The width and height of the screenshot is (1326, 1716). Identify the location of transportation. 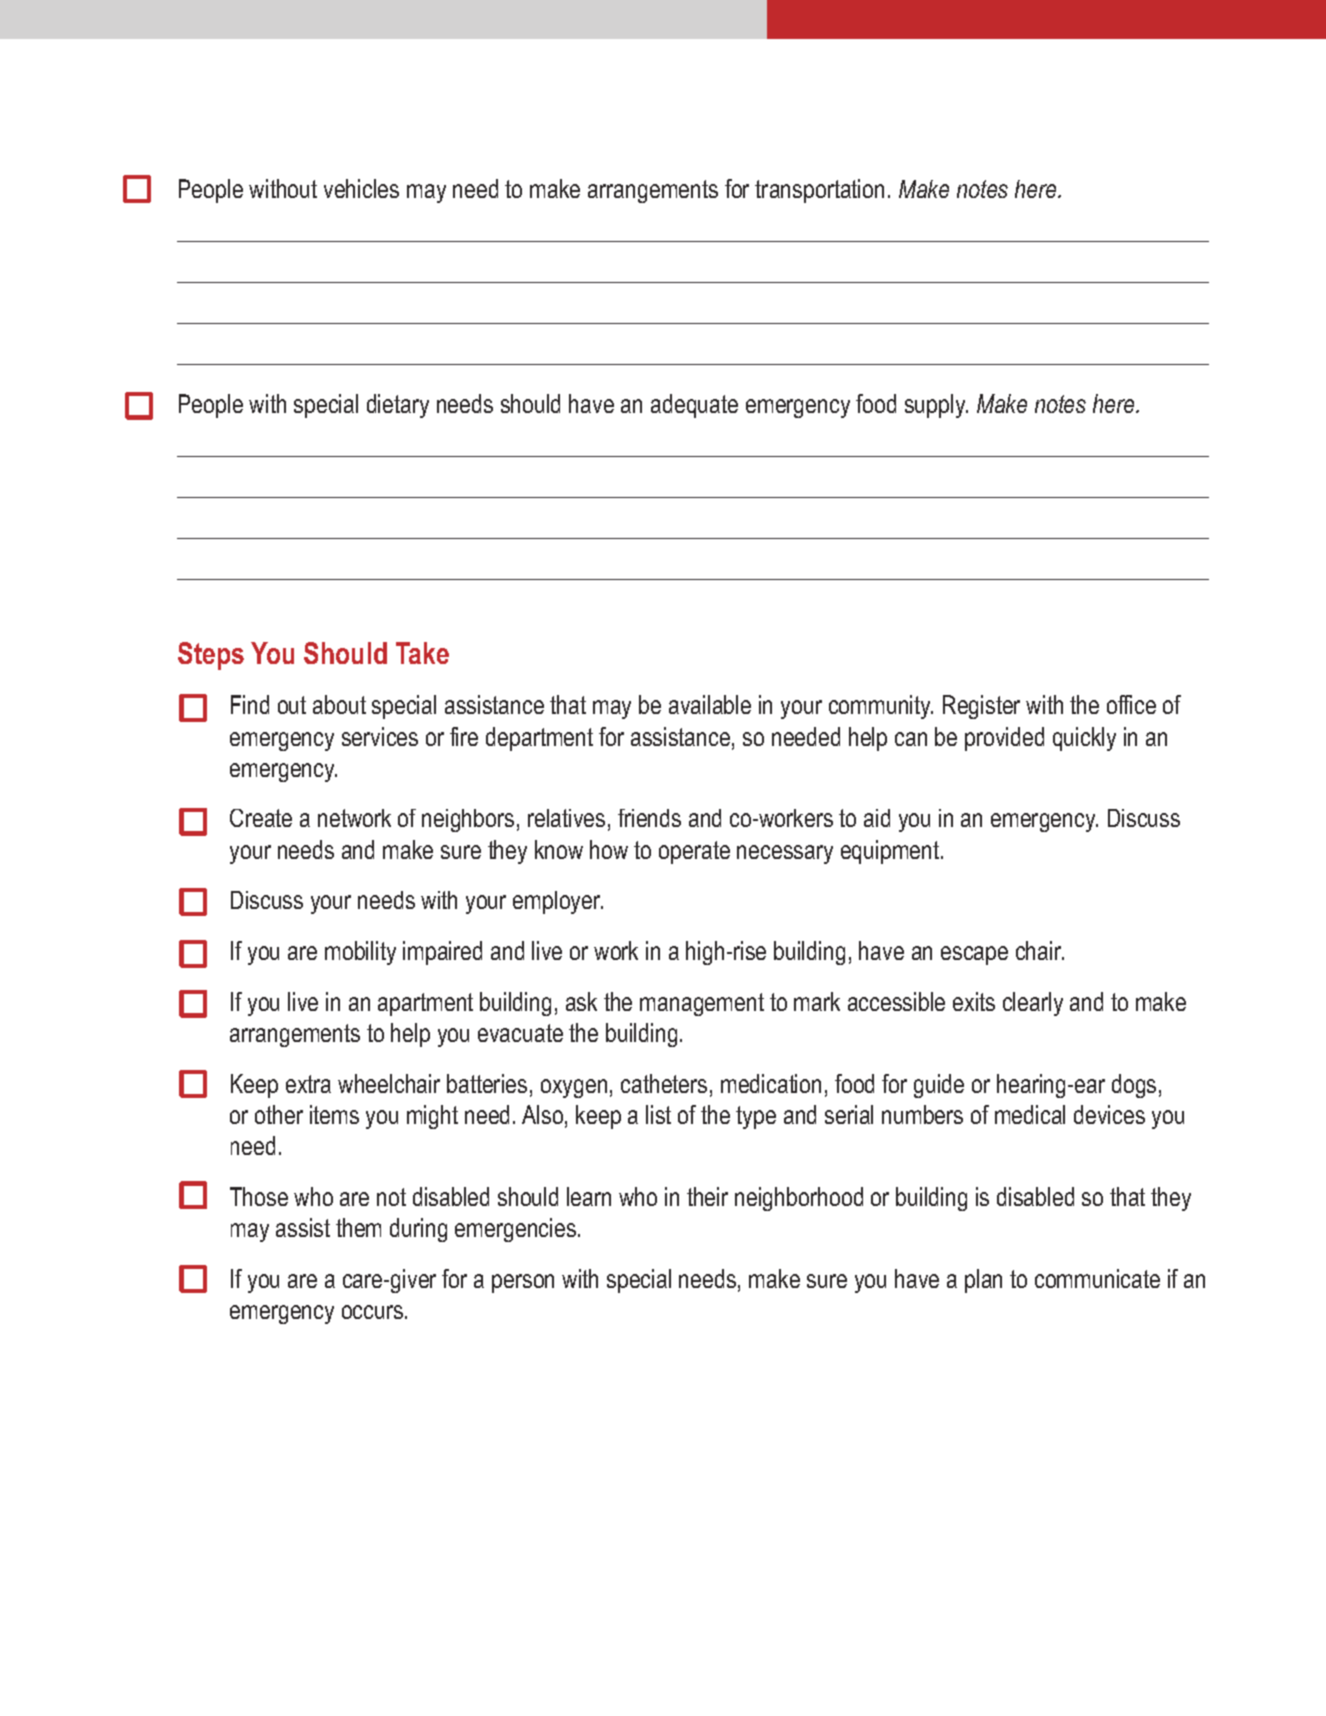
(819, 191).
